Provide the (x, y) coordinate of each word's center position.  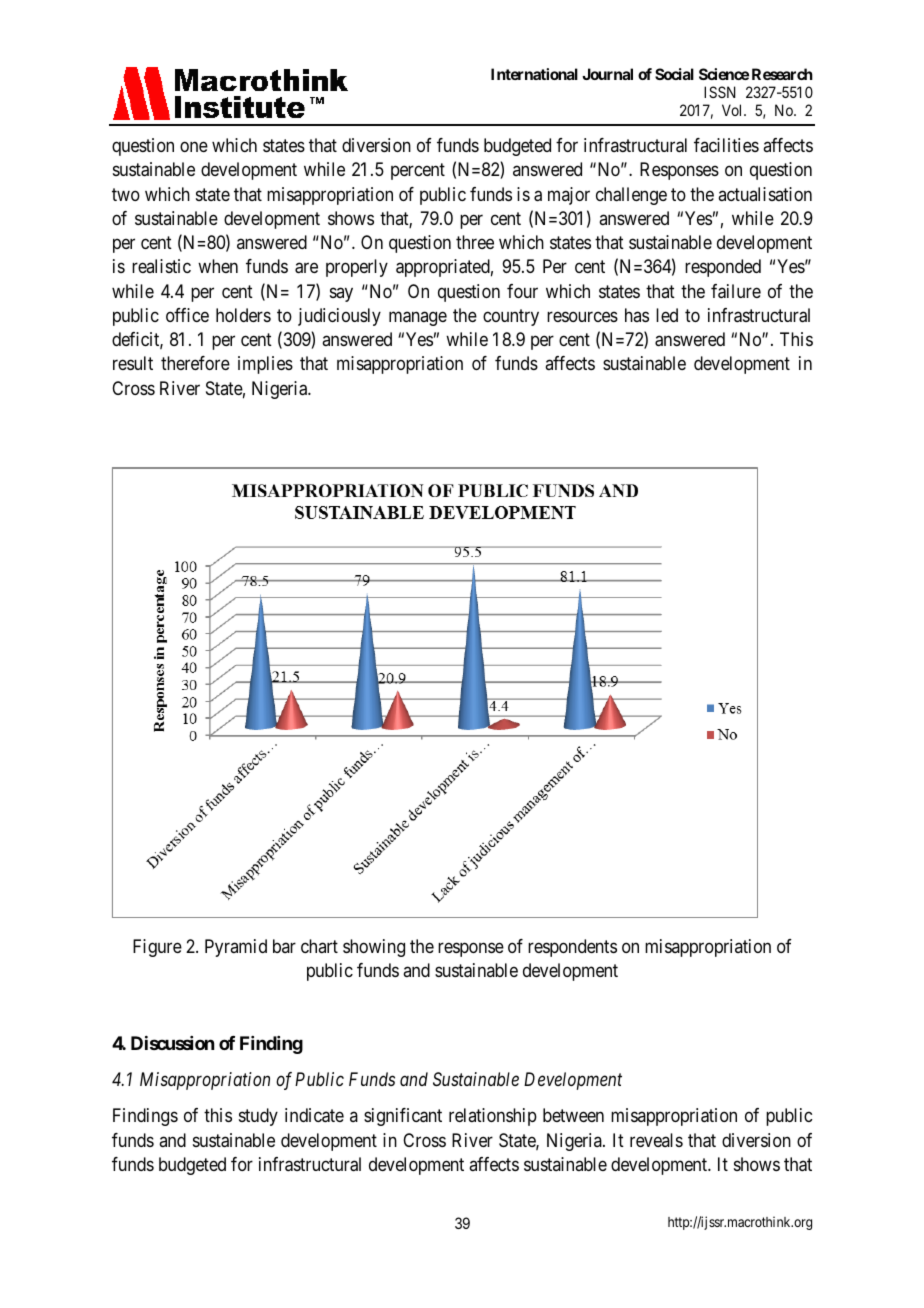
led (667, 315)
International (534, 74)
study (258, 1117)
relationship (493, 1117)
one (194, 147)
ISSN (720, 92)
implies (265, 365)
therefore (195, 363)
